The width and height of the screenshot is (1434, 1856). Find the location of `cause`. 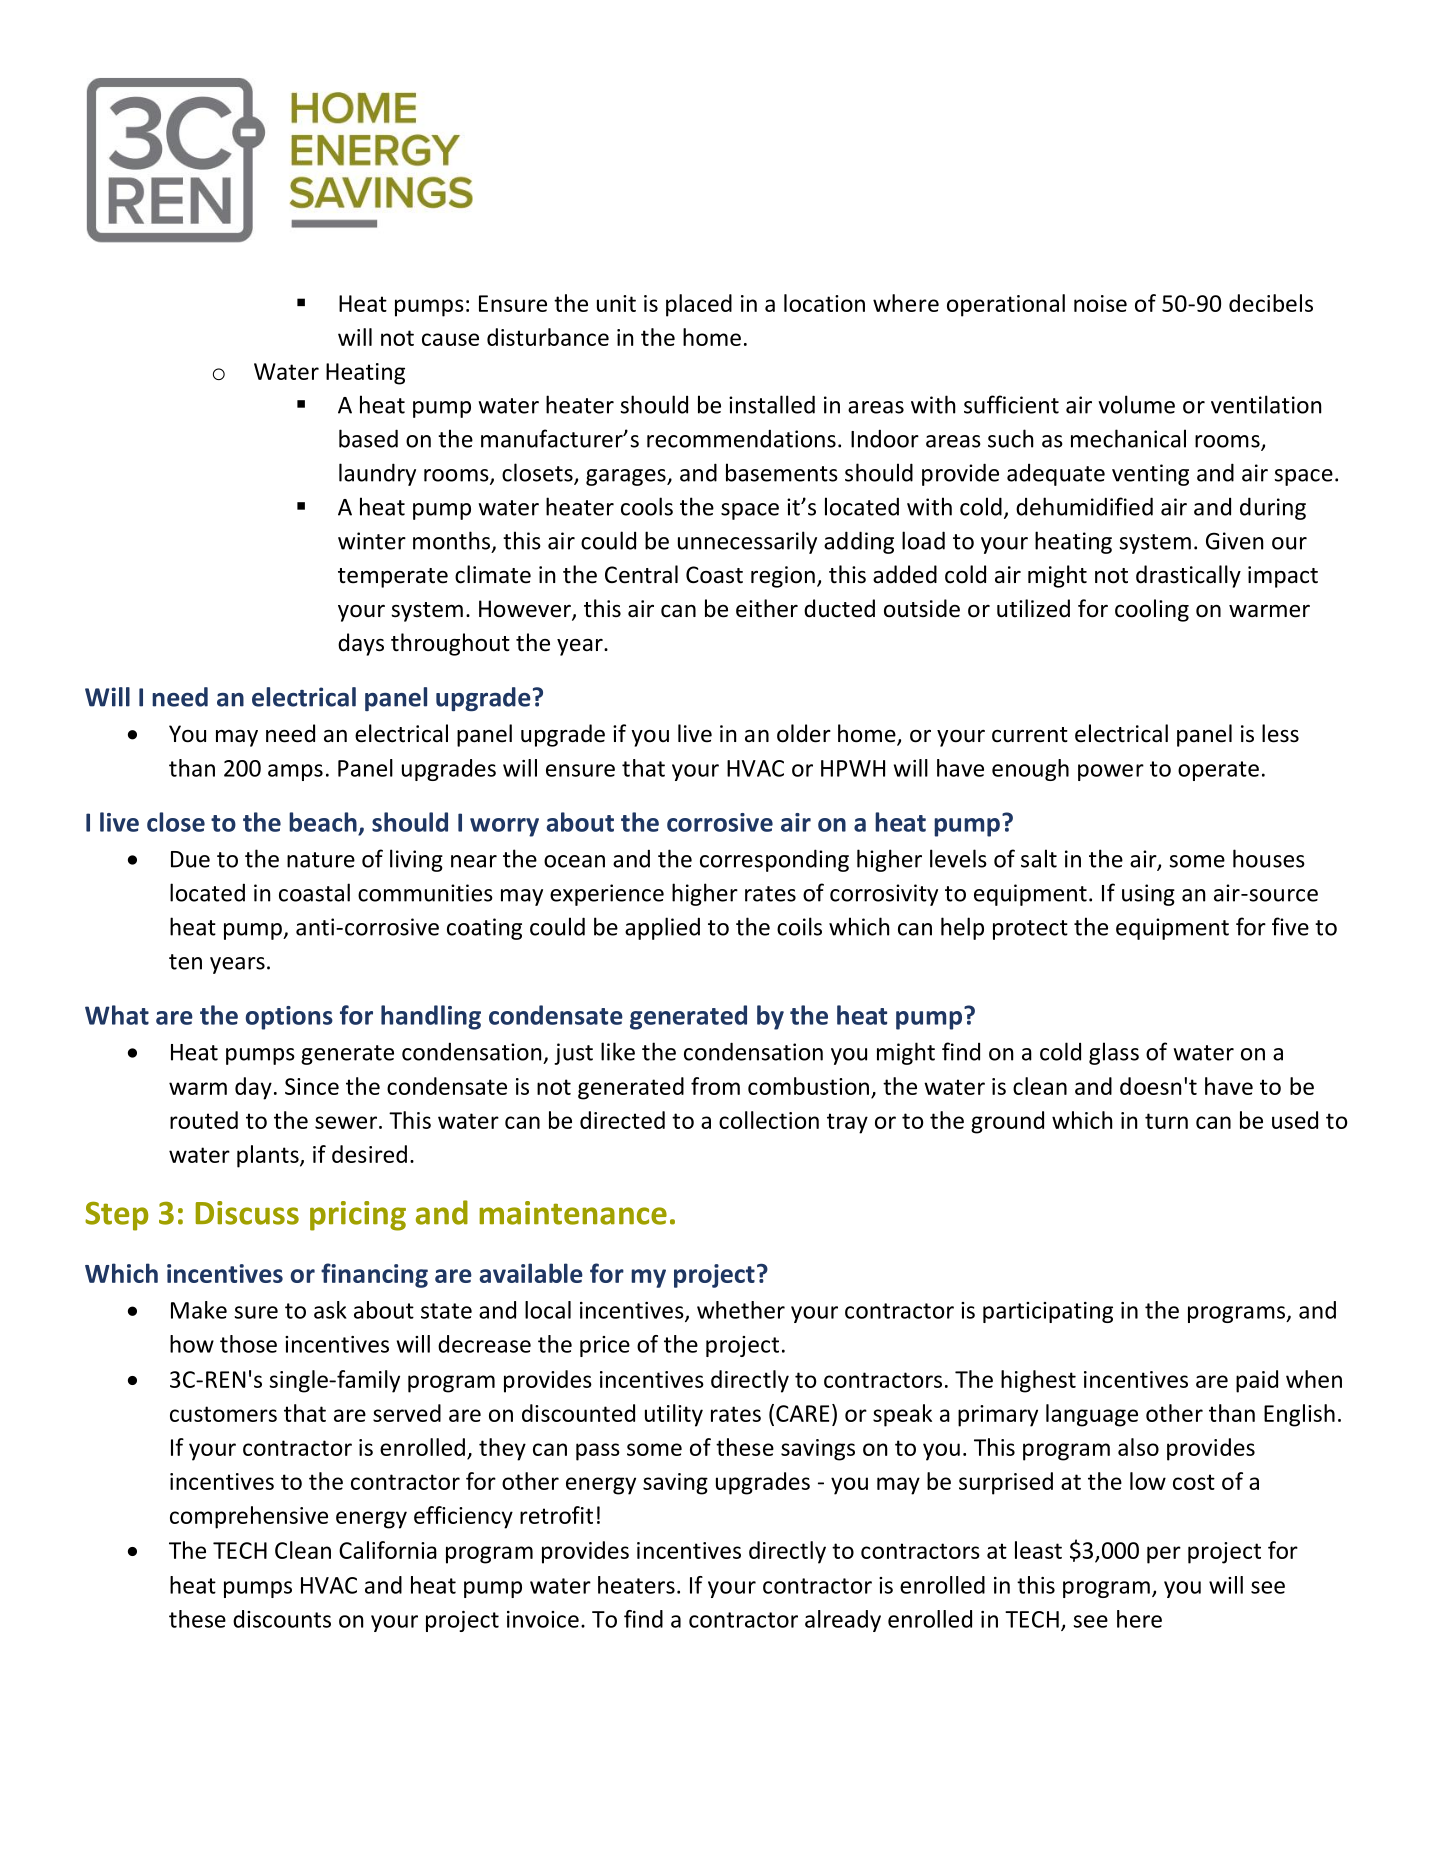

cause is located at coordinates (450, 339).
